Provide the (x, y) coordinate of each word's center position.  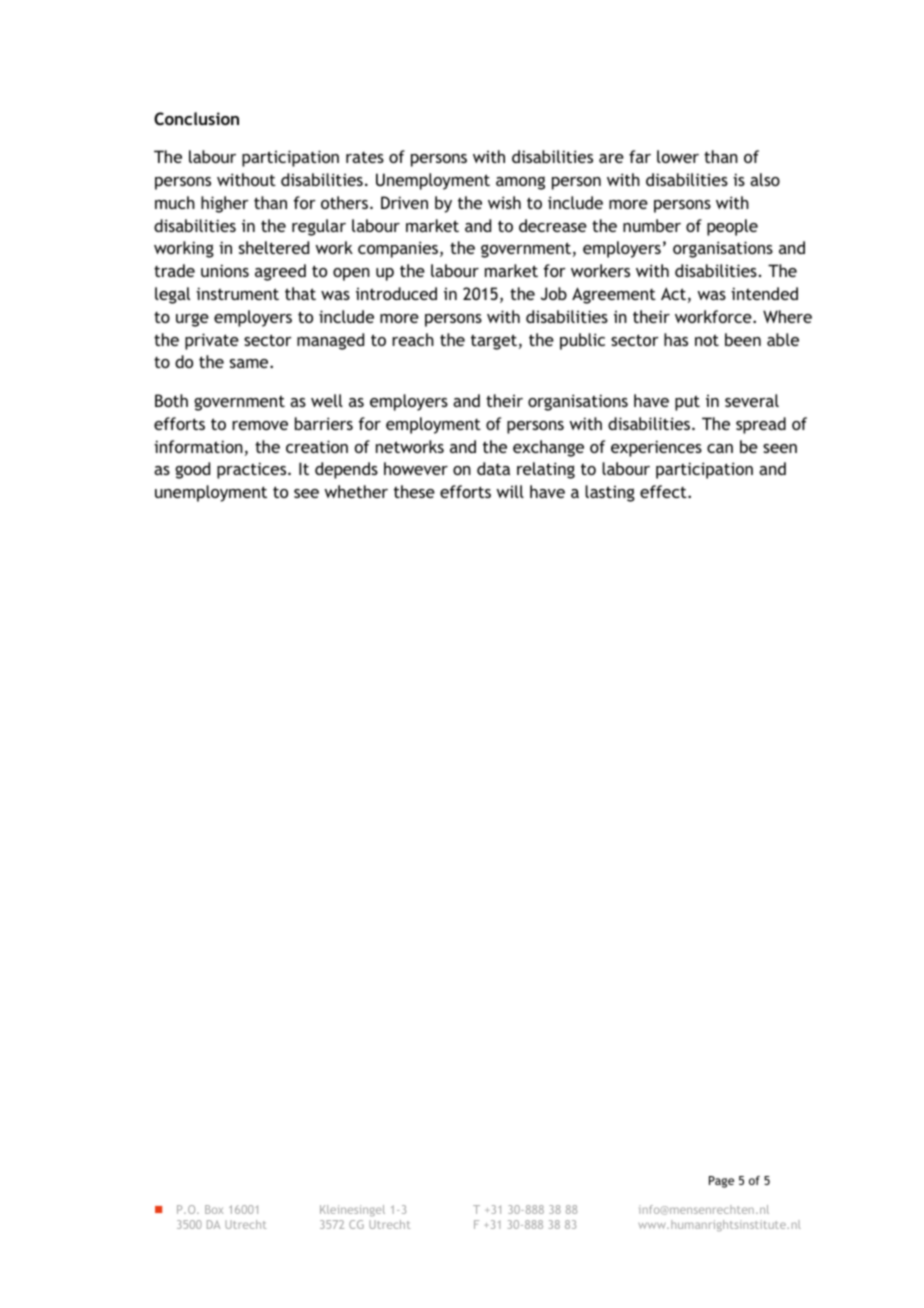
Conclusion (196, 118)
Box (214, 1209)
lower (678, 156)
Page (721, 1182)
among (520, 183)
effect (664, 491)
